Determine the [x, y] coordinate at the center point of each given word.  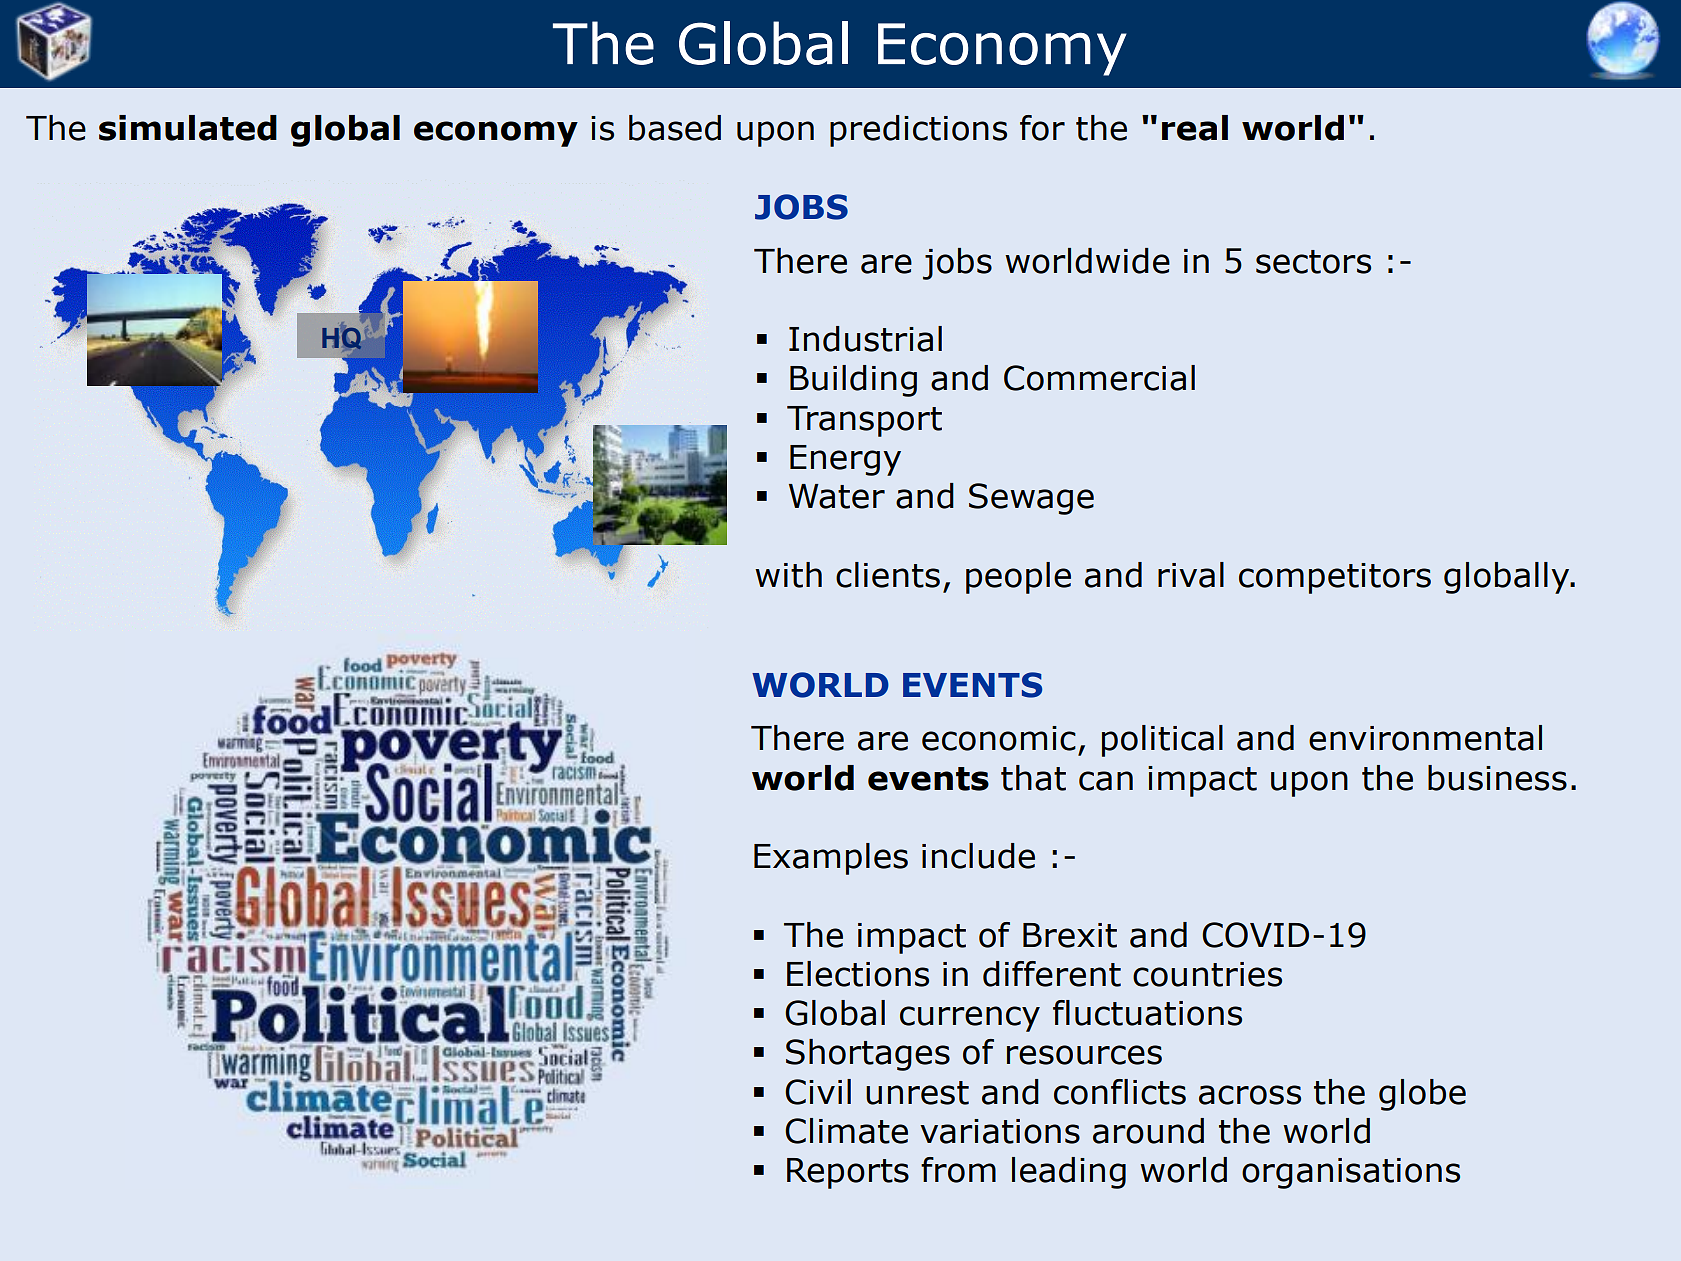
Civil [818, 1092]
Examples [831, 859]
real [1195, 128]
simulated [188, 128]
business [1497, 778]
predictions [918, 131]
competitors [1335, 578]
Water [837, 496]
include [978, 856]
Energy [845, 460]
